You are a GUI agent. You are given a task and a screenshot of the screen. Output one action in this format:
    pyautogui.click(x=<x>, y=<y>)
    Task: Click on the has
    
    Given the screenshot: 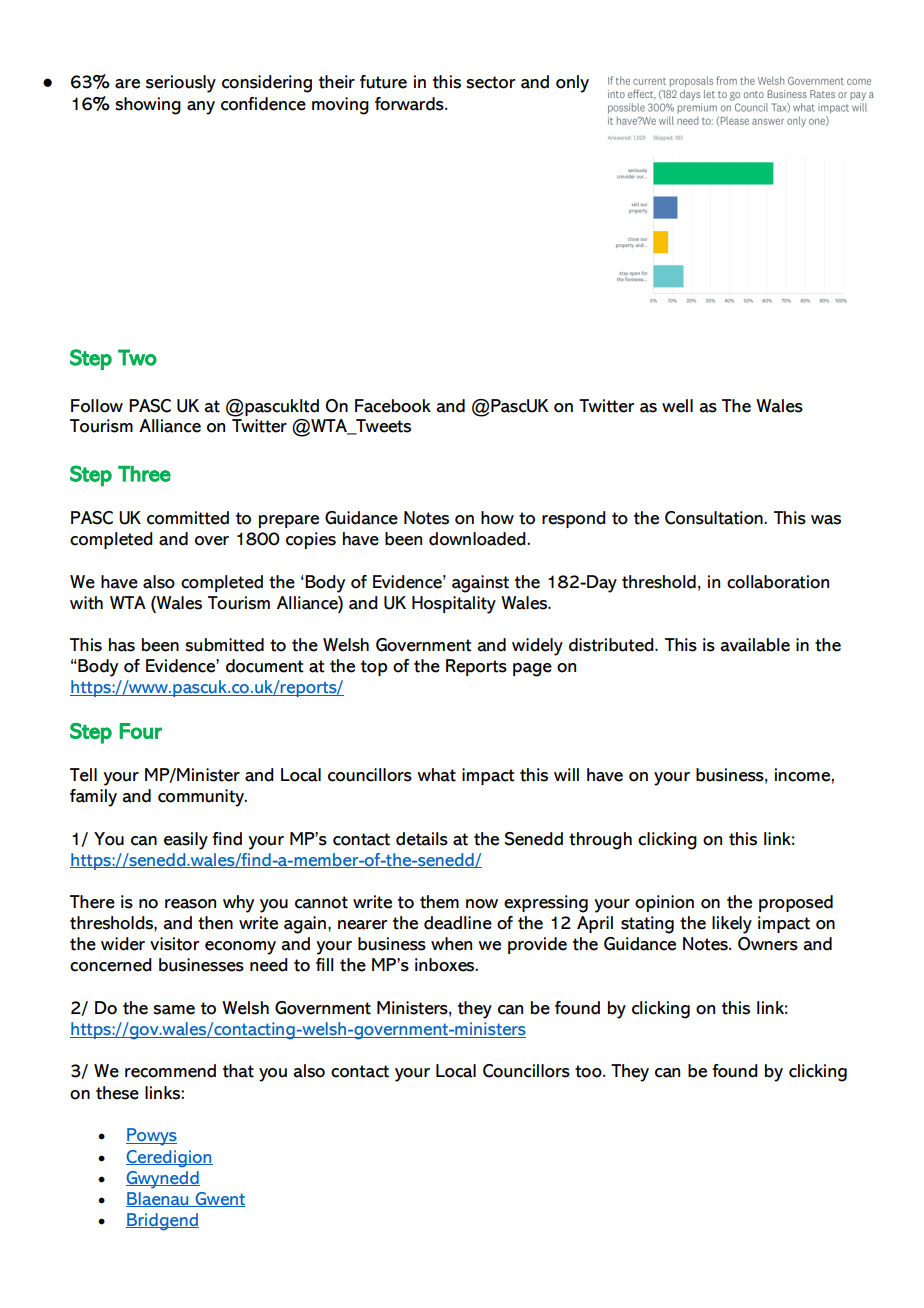 What is the action you would take?
    pyautogui.click(x=122, y=645)
